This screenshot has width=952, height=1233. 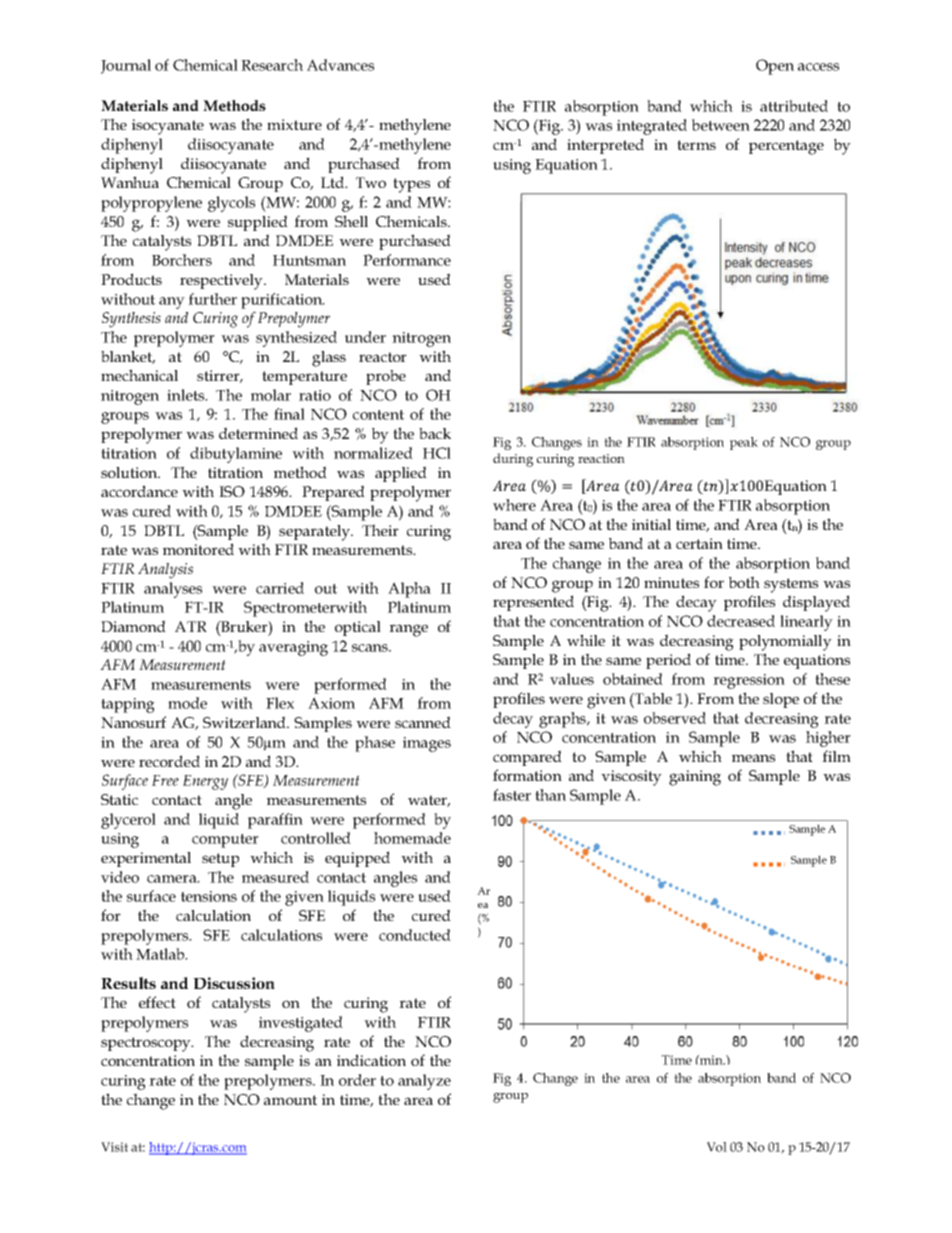 What do you see at coordinates (205, 782) in the screenshot?
I see `Energy` at bounding box center [205, 782].
